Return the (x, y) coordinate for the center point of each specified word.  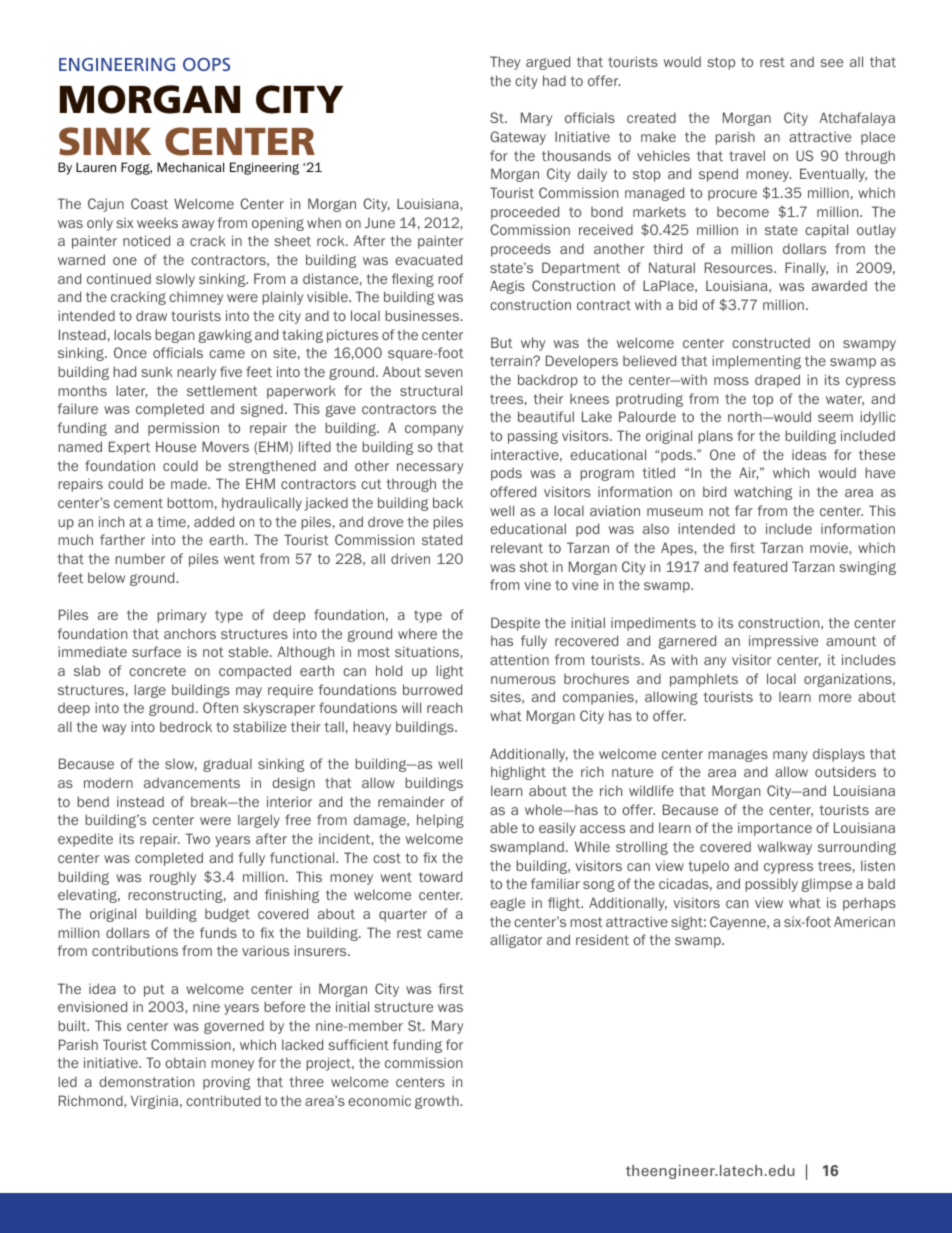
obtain (185, 1062)
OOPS (206, 64)
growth (438, 1102)
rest (772, 62)
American (864, 921)
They (505, 63)
